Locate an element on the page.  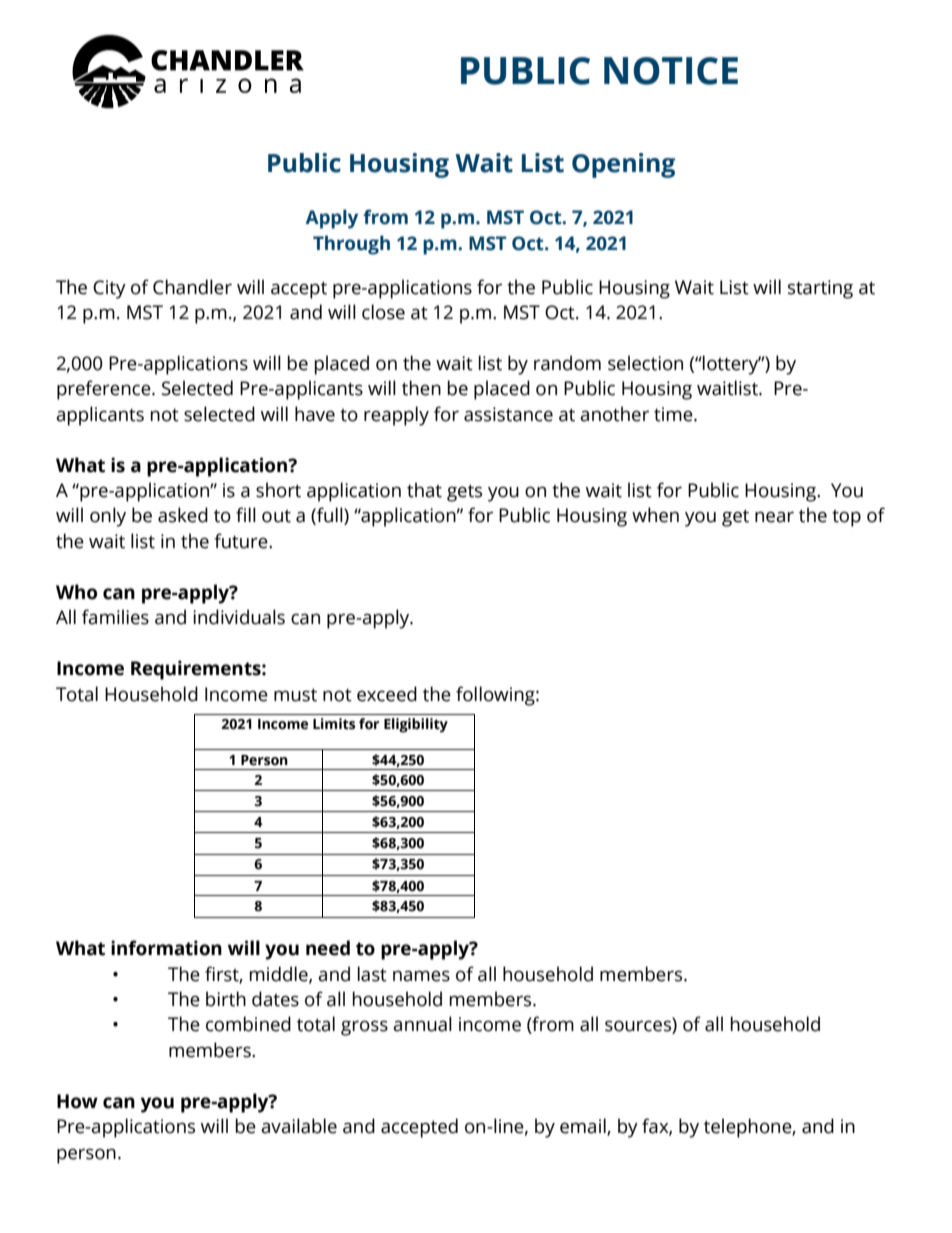
names is located at coordinates (421, 976).
